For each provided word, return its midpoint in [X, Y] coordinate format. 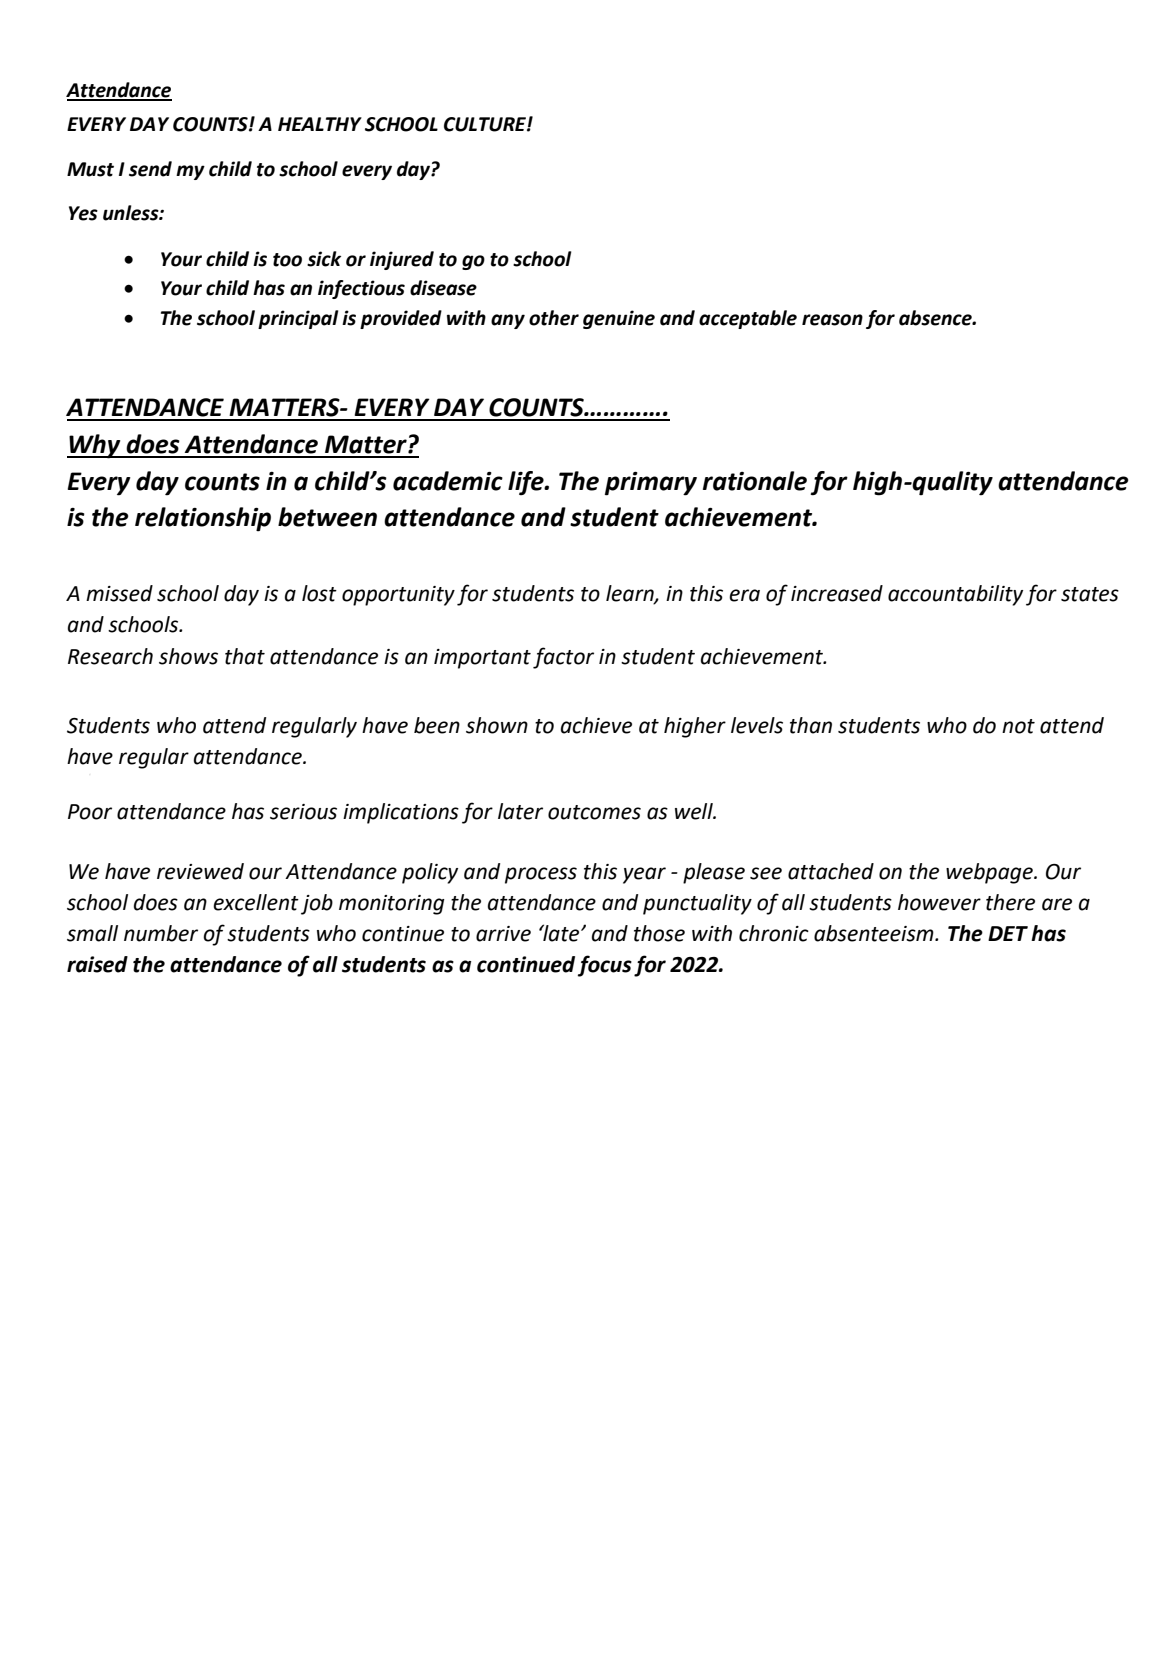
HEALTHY [320, 124]
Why [95, 446]
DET [1008, 933]
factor [563, 658]
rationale [755, 481]
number [161, 933]
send [150, 169]
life [527, 483]
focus [605, 966]
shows [188, 656]
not [1018, 726]
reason [832, 320]
